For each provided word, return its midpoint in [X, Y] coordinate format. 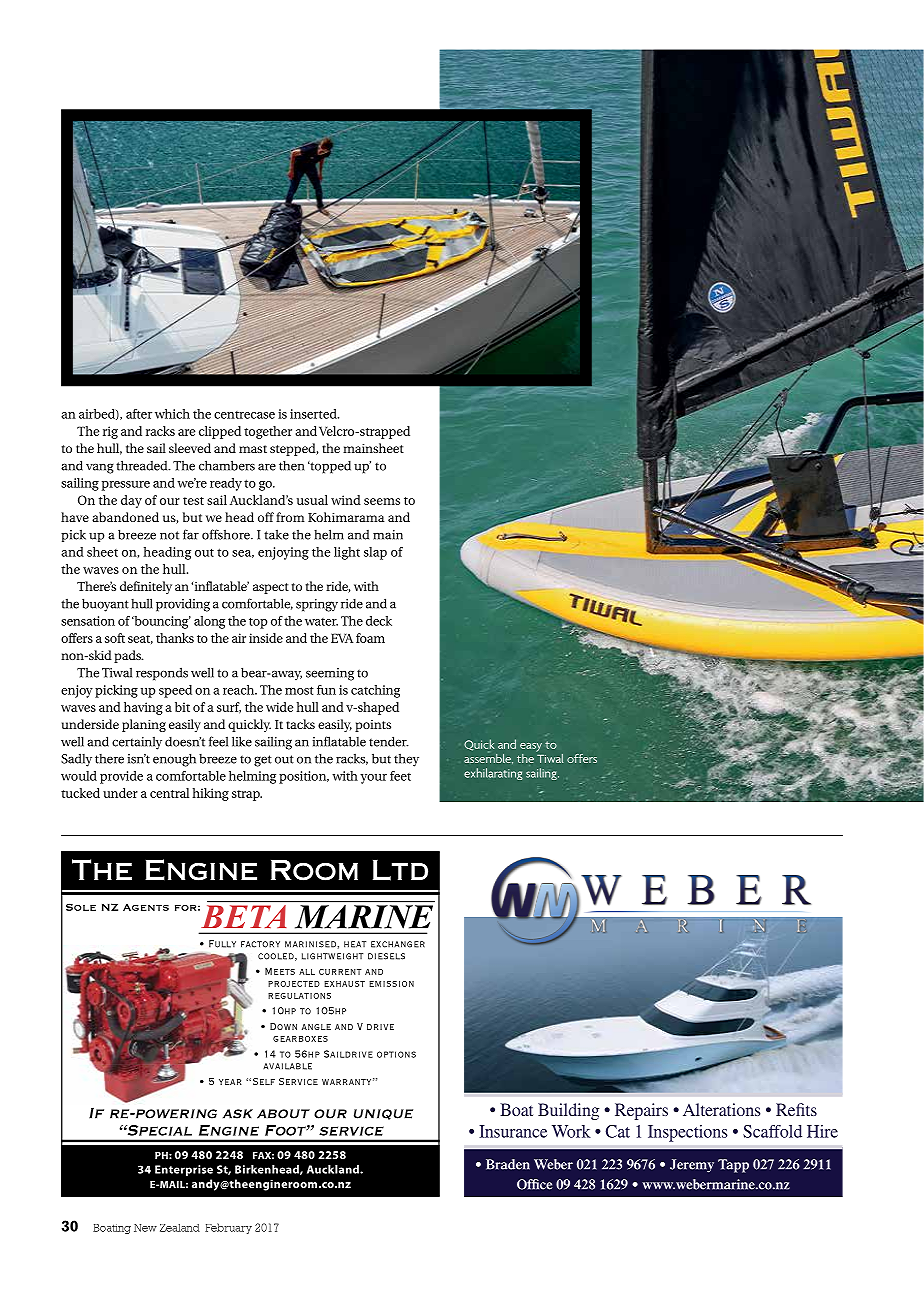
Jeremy [692, 1166]
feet [400, 776]
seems [382, 501]
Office [534, 1184]
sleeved [190, 448]
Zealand [180, 1228]
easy [531, 747]
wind [346, 500]
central [169, 793]
